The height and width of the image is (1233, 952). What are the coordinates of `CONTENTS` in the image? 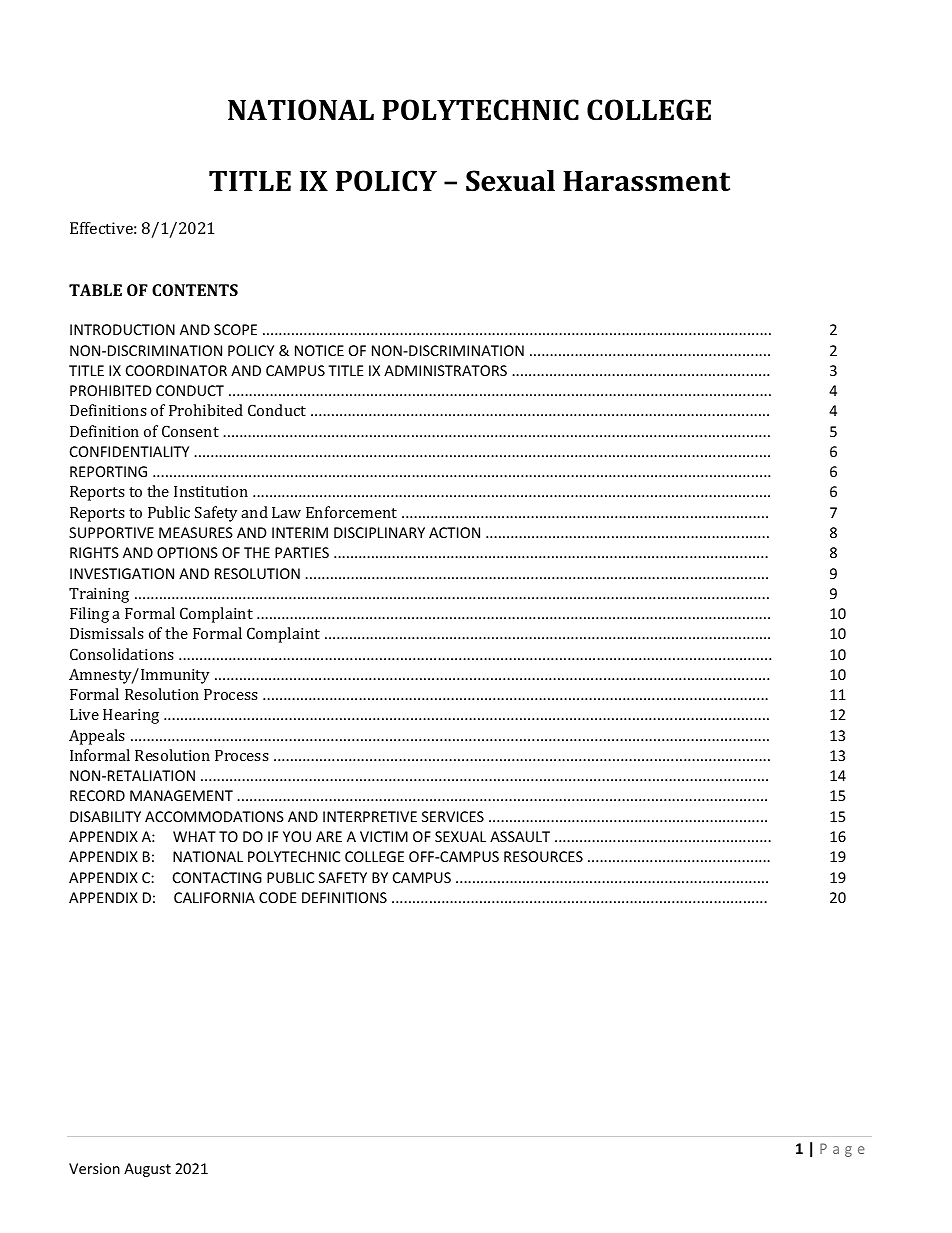 It's located at (195, 290).
